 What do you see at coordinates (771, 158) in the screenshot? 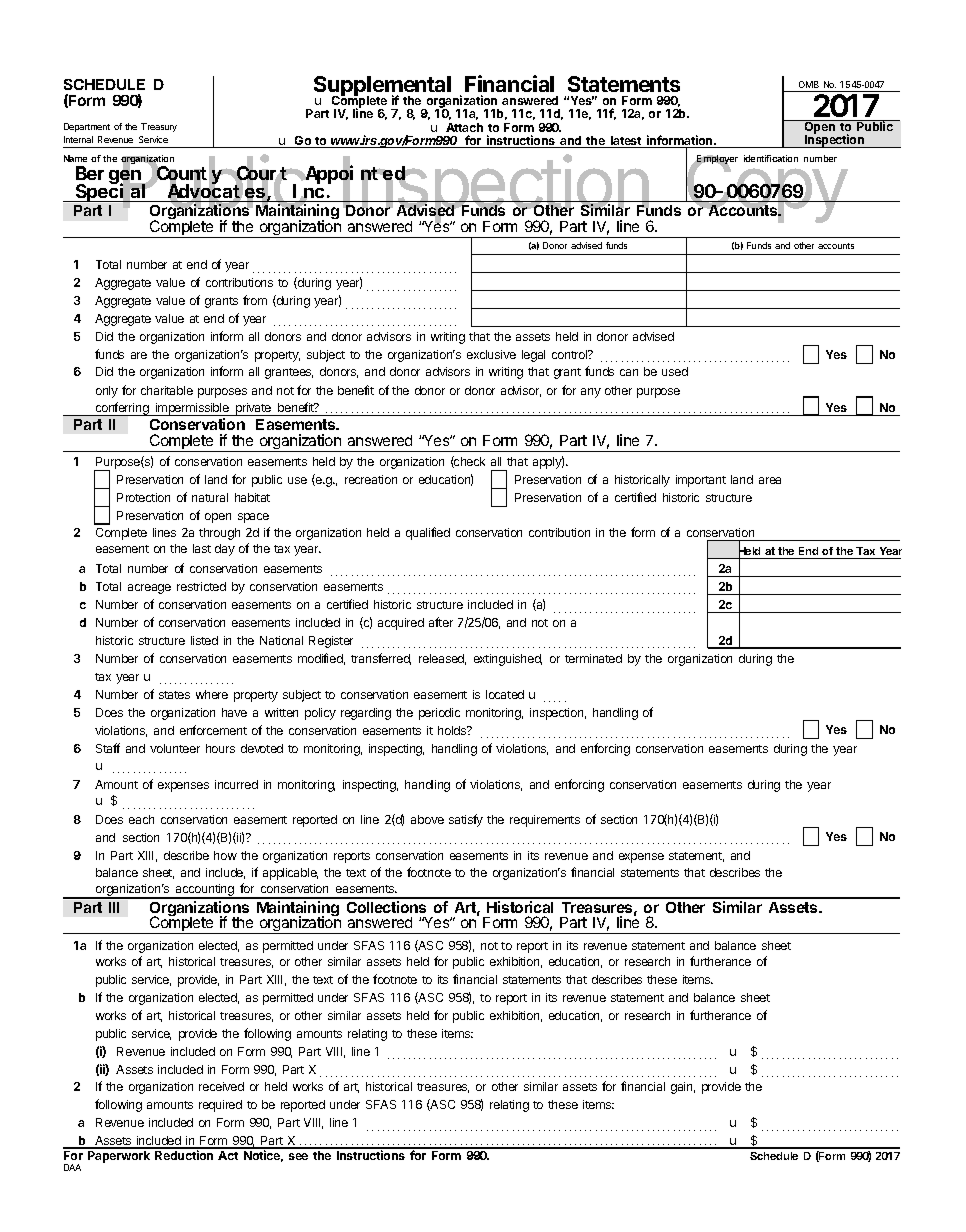
I see `identification` at bounding box center [771, 158].
